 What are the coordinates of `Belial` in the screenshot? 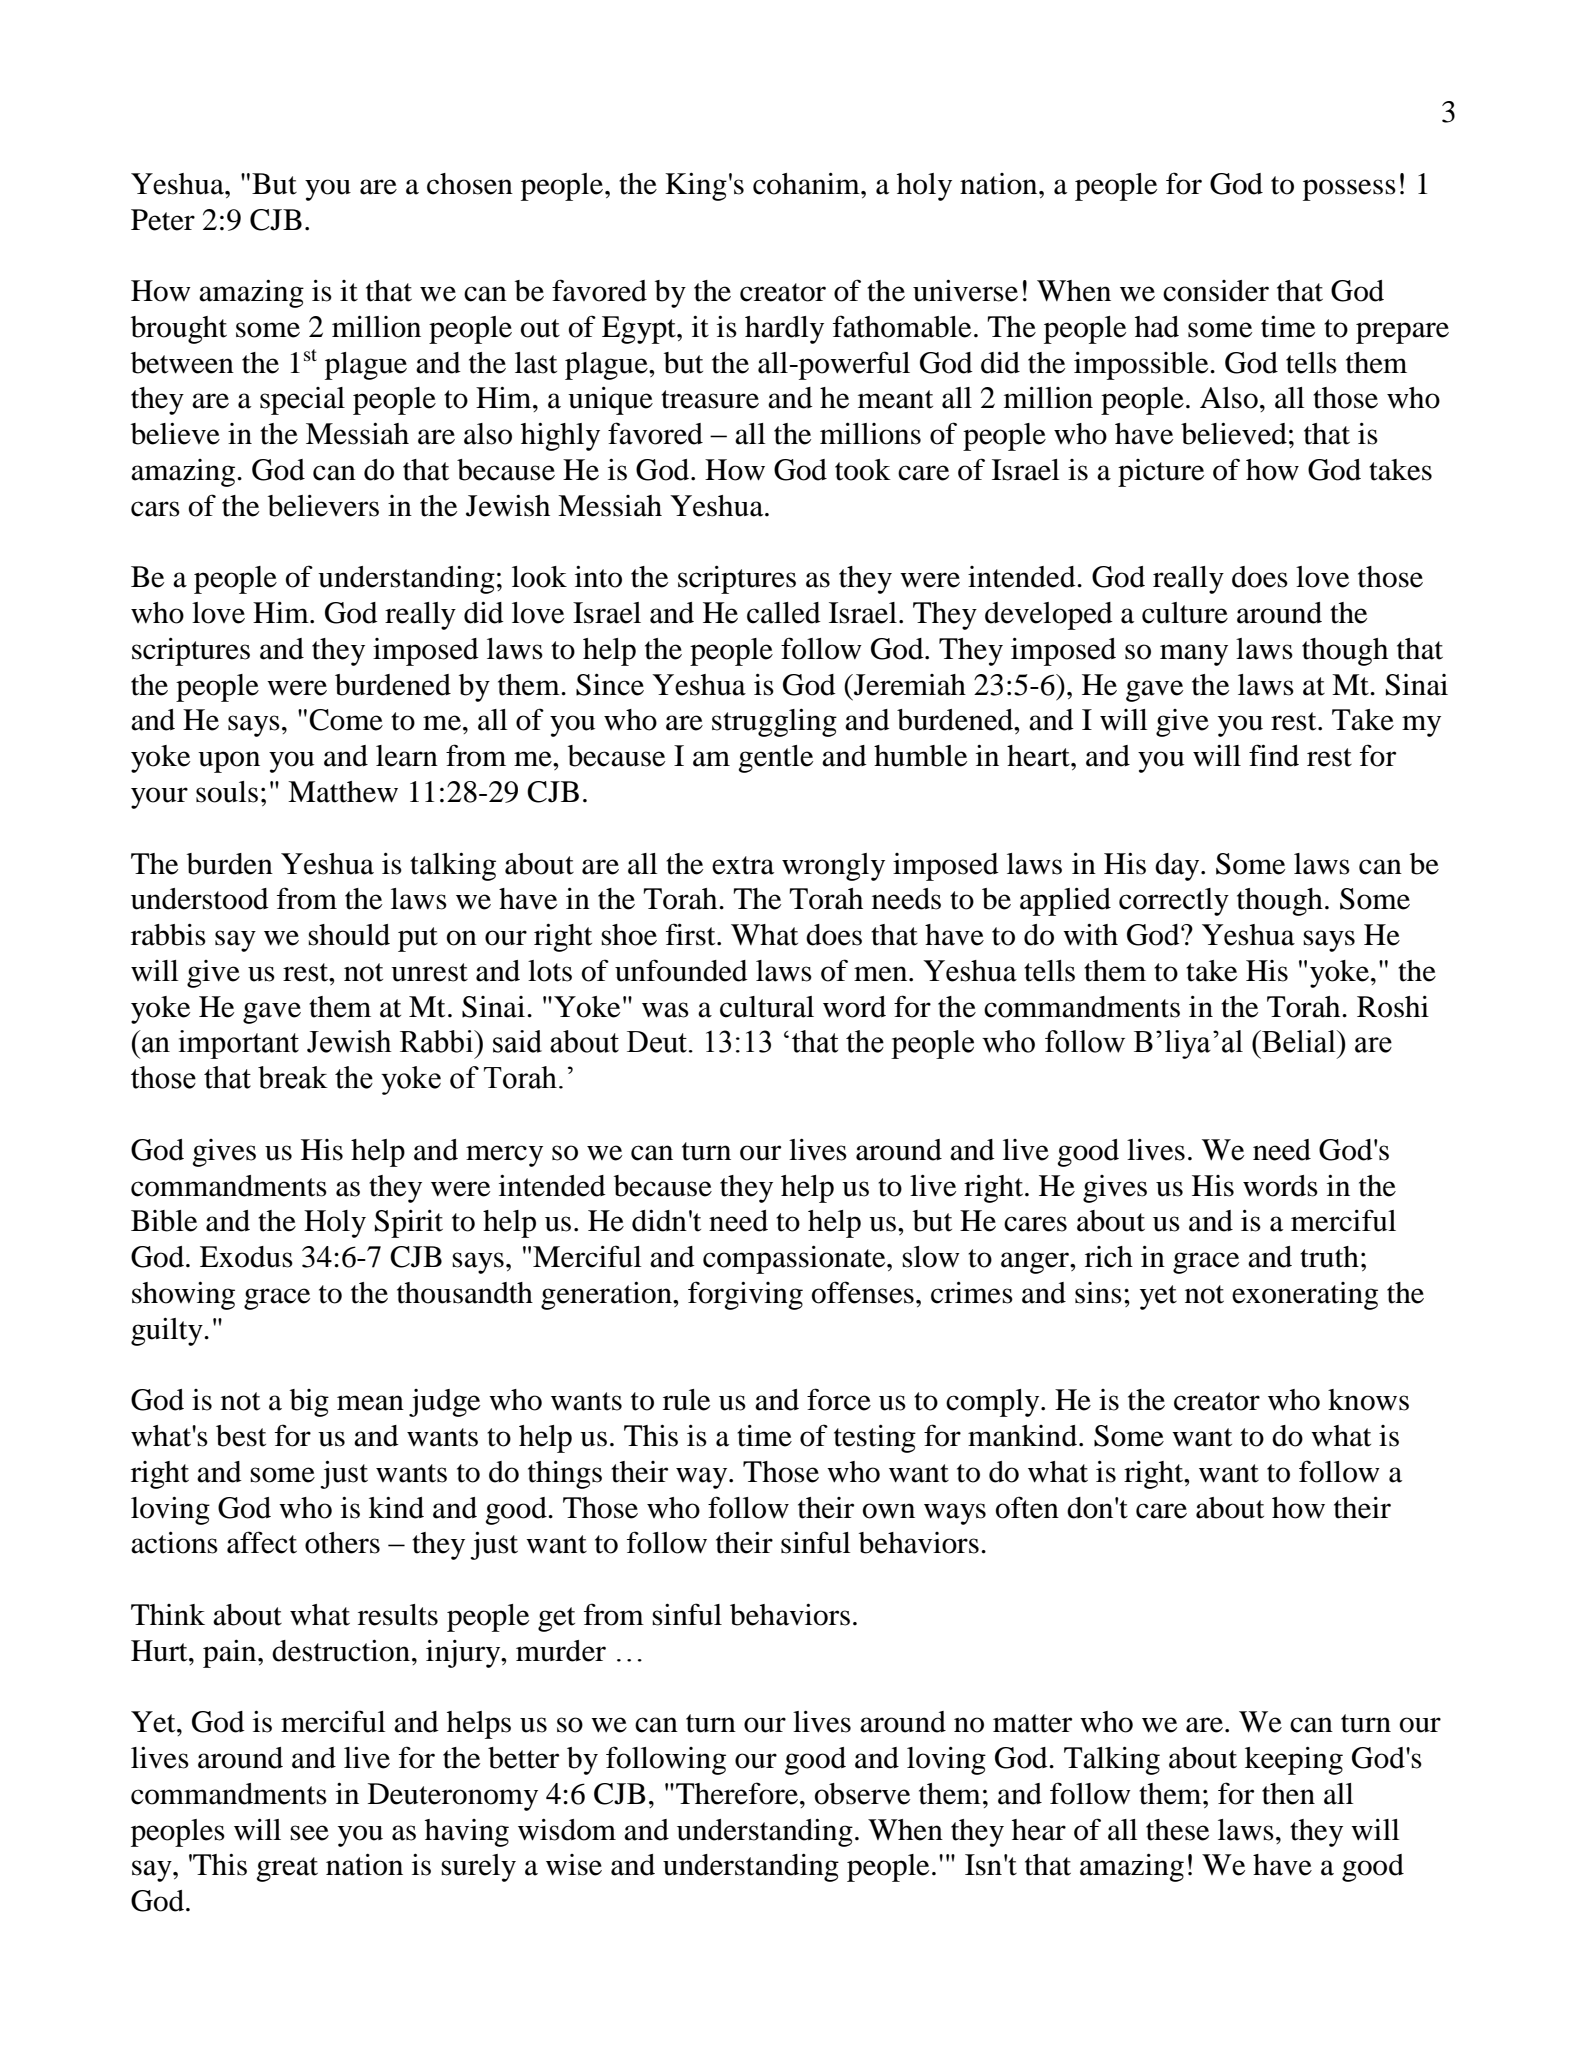 It's located at (1299, 1041).
